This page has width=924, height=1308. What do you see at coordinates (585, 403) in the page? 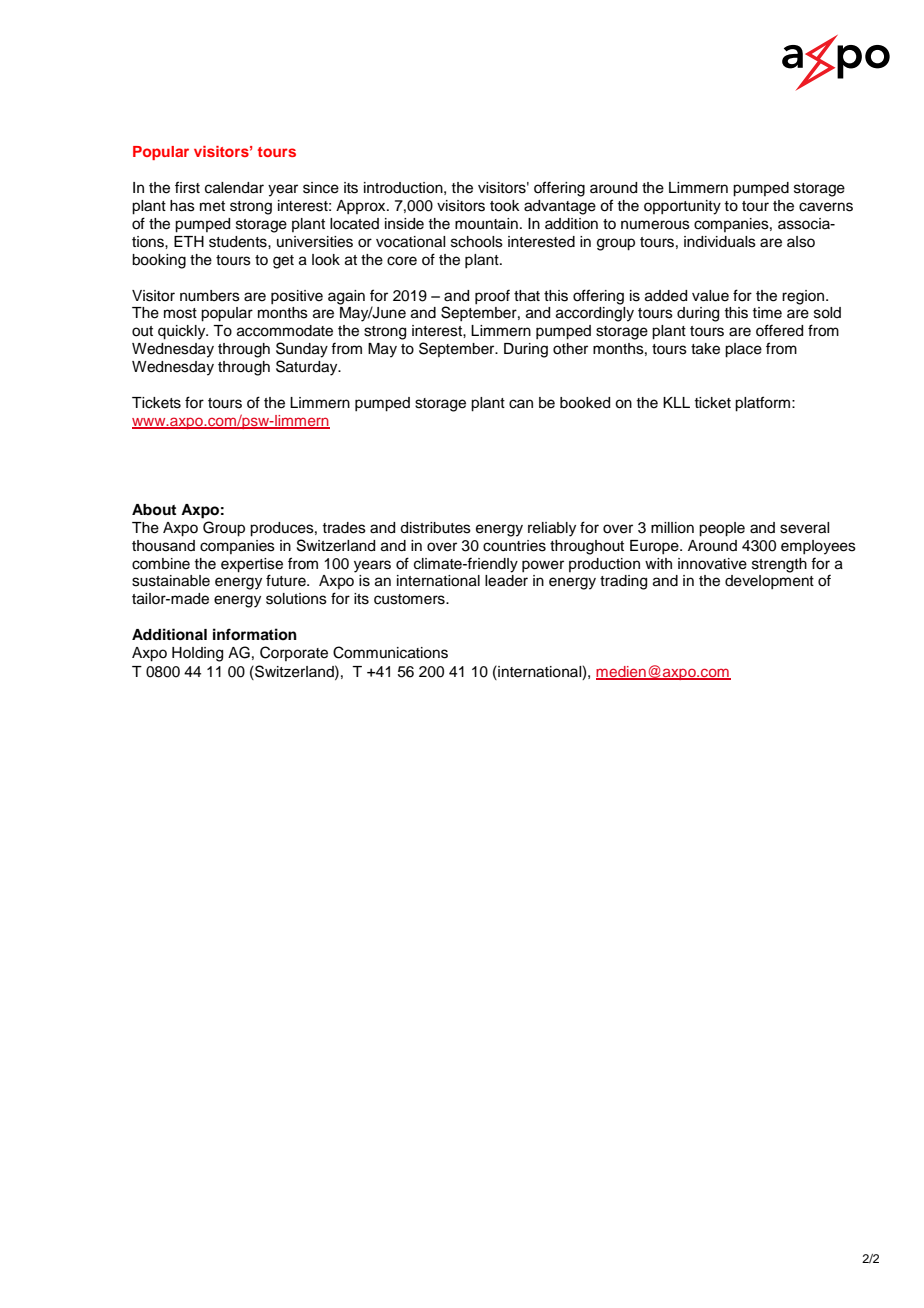
I see `booked` at bounding box center [585, 403].
